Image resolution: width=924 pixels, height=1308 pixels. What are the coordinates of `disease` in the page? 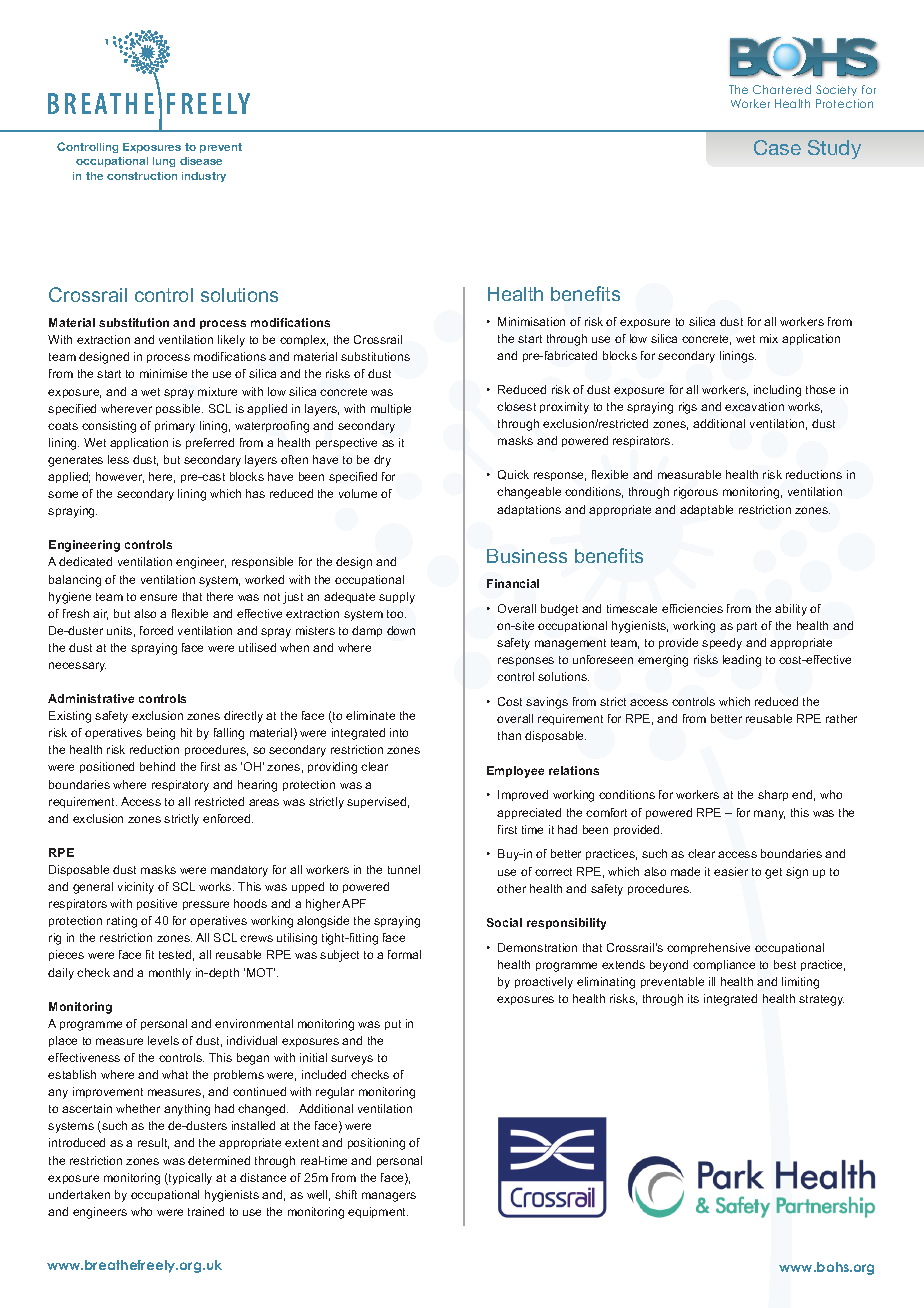 It's located at (201, 161).
